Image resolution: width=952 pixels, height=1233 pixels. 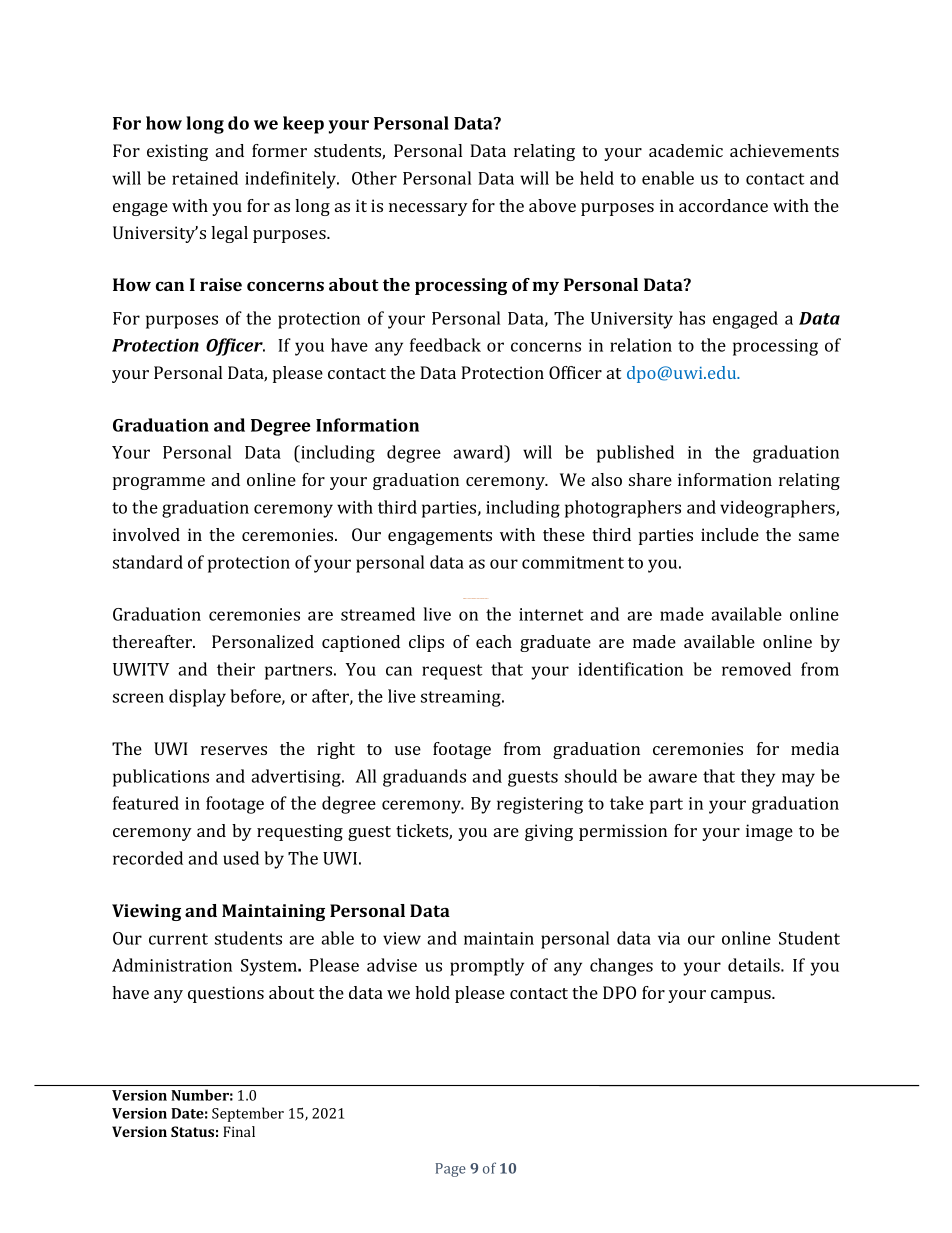 I want to click on Final, so click(x=239, y=1131).
